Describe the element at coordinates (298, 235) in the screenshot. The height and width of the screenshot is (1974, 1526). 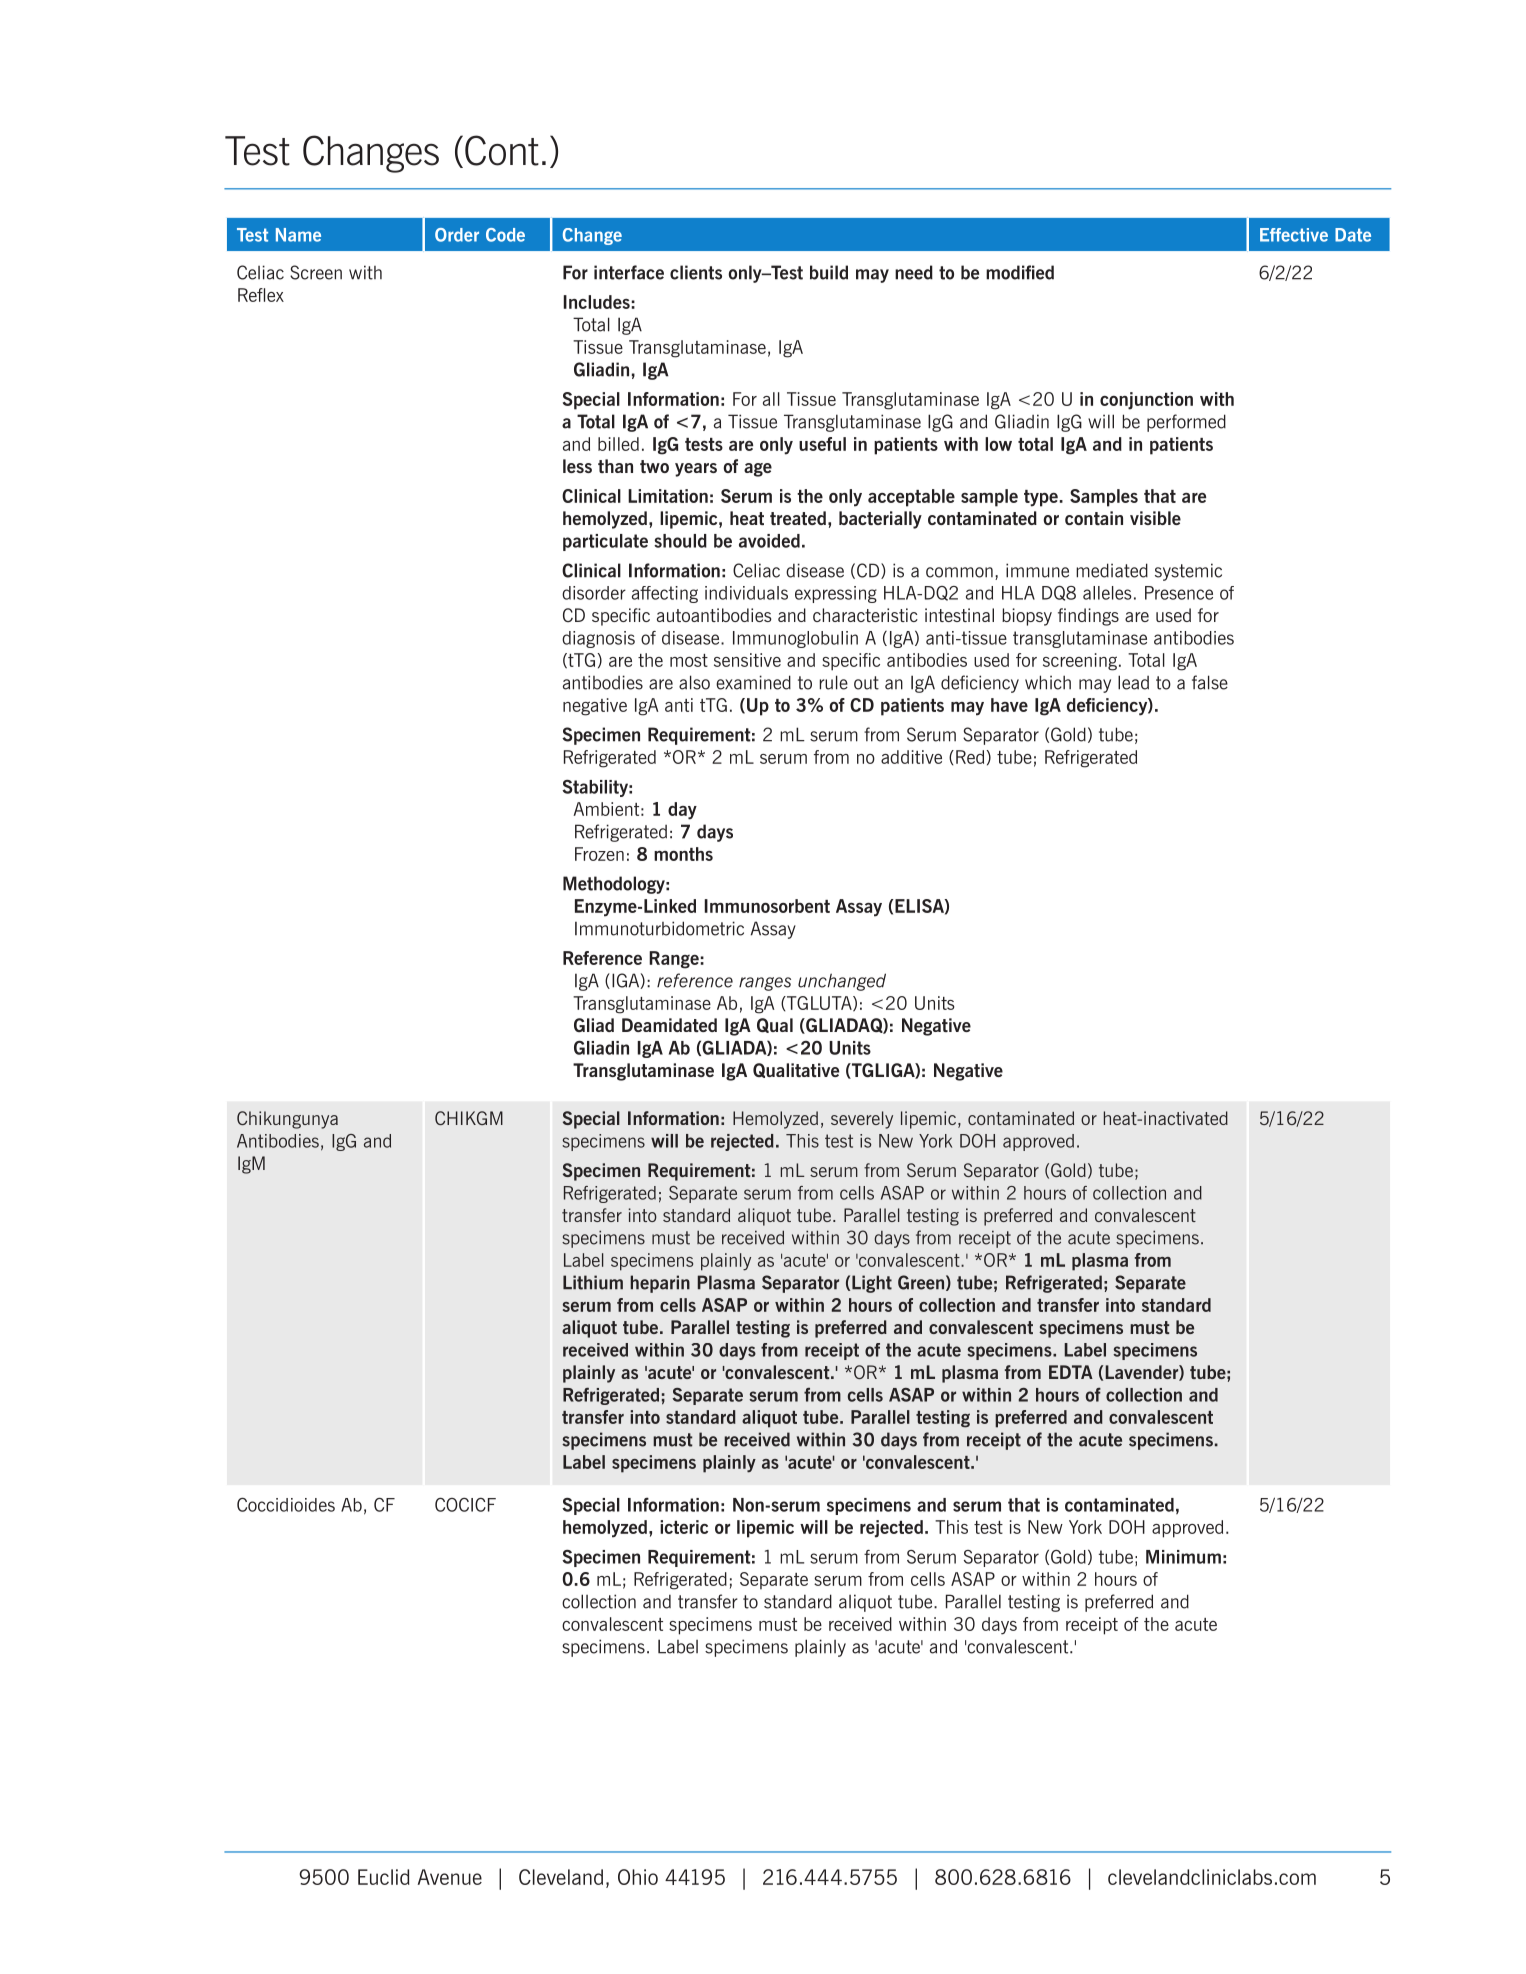
I see `Name` at that location.
